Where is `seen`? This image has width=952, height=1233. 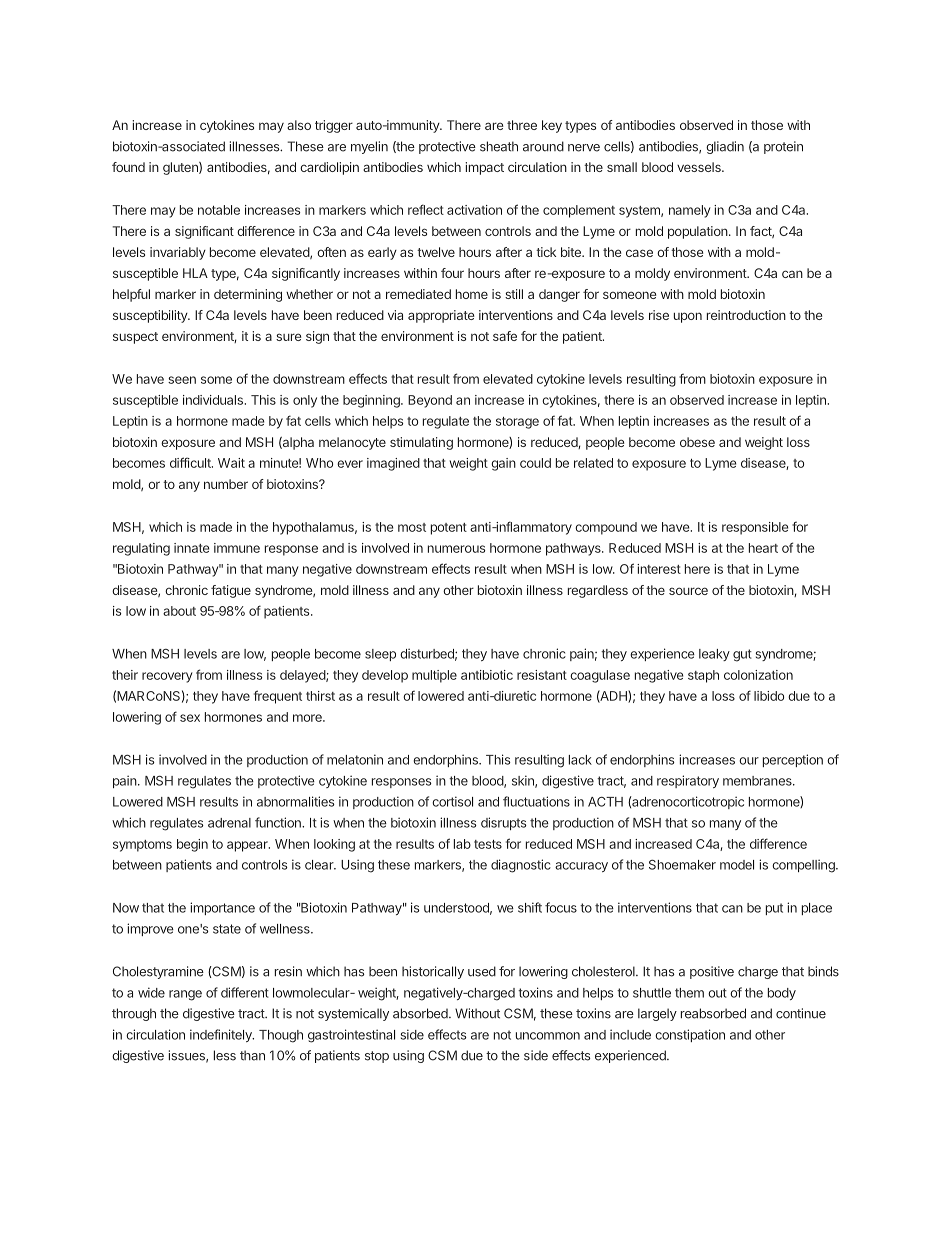 seen is located at coordinates (182, 380).
